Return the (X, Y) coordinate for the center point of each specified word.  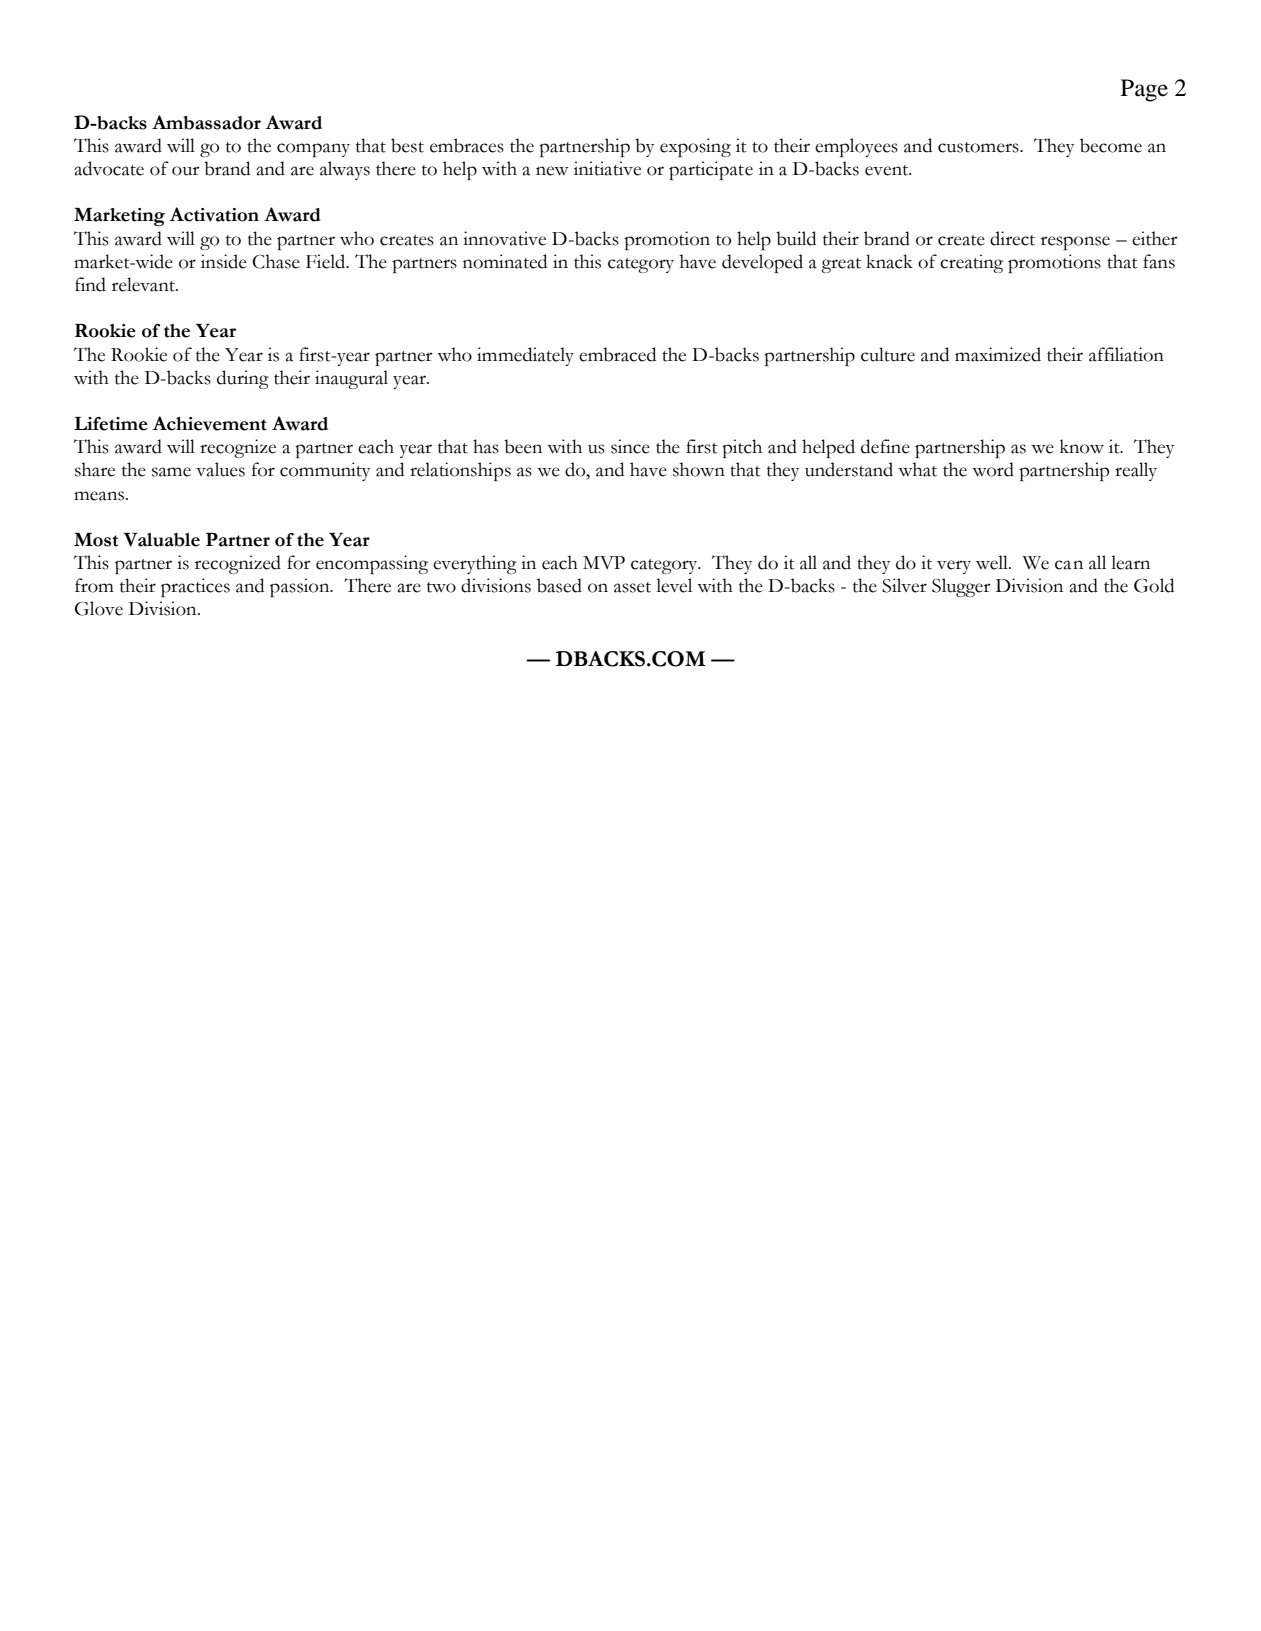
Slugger (961, 587)
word (993, 469)
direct (1012, 238)
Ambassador (206, 122)
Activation (214, 214)
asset (632, 587)
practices (195, 587)
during (243, 379)
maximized (998, 354)
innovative (504, 238)
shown (699, 469)
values (220, 469)
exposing (695, 147)
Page (1144, 90)
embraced (617, 354)
